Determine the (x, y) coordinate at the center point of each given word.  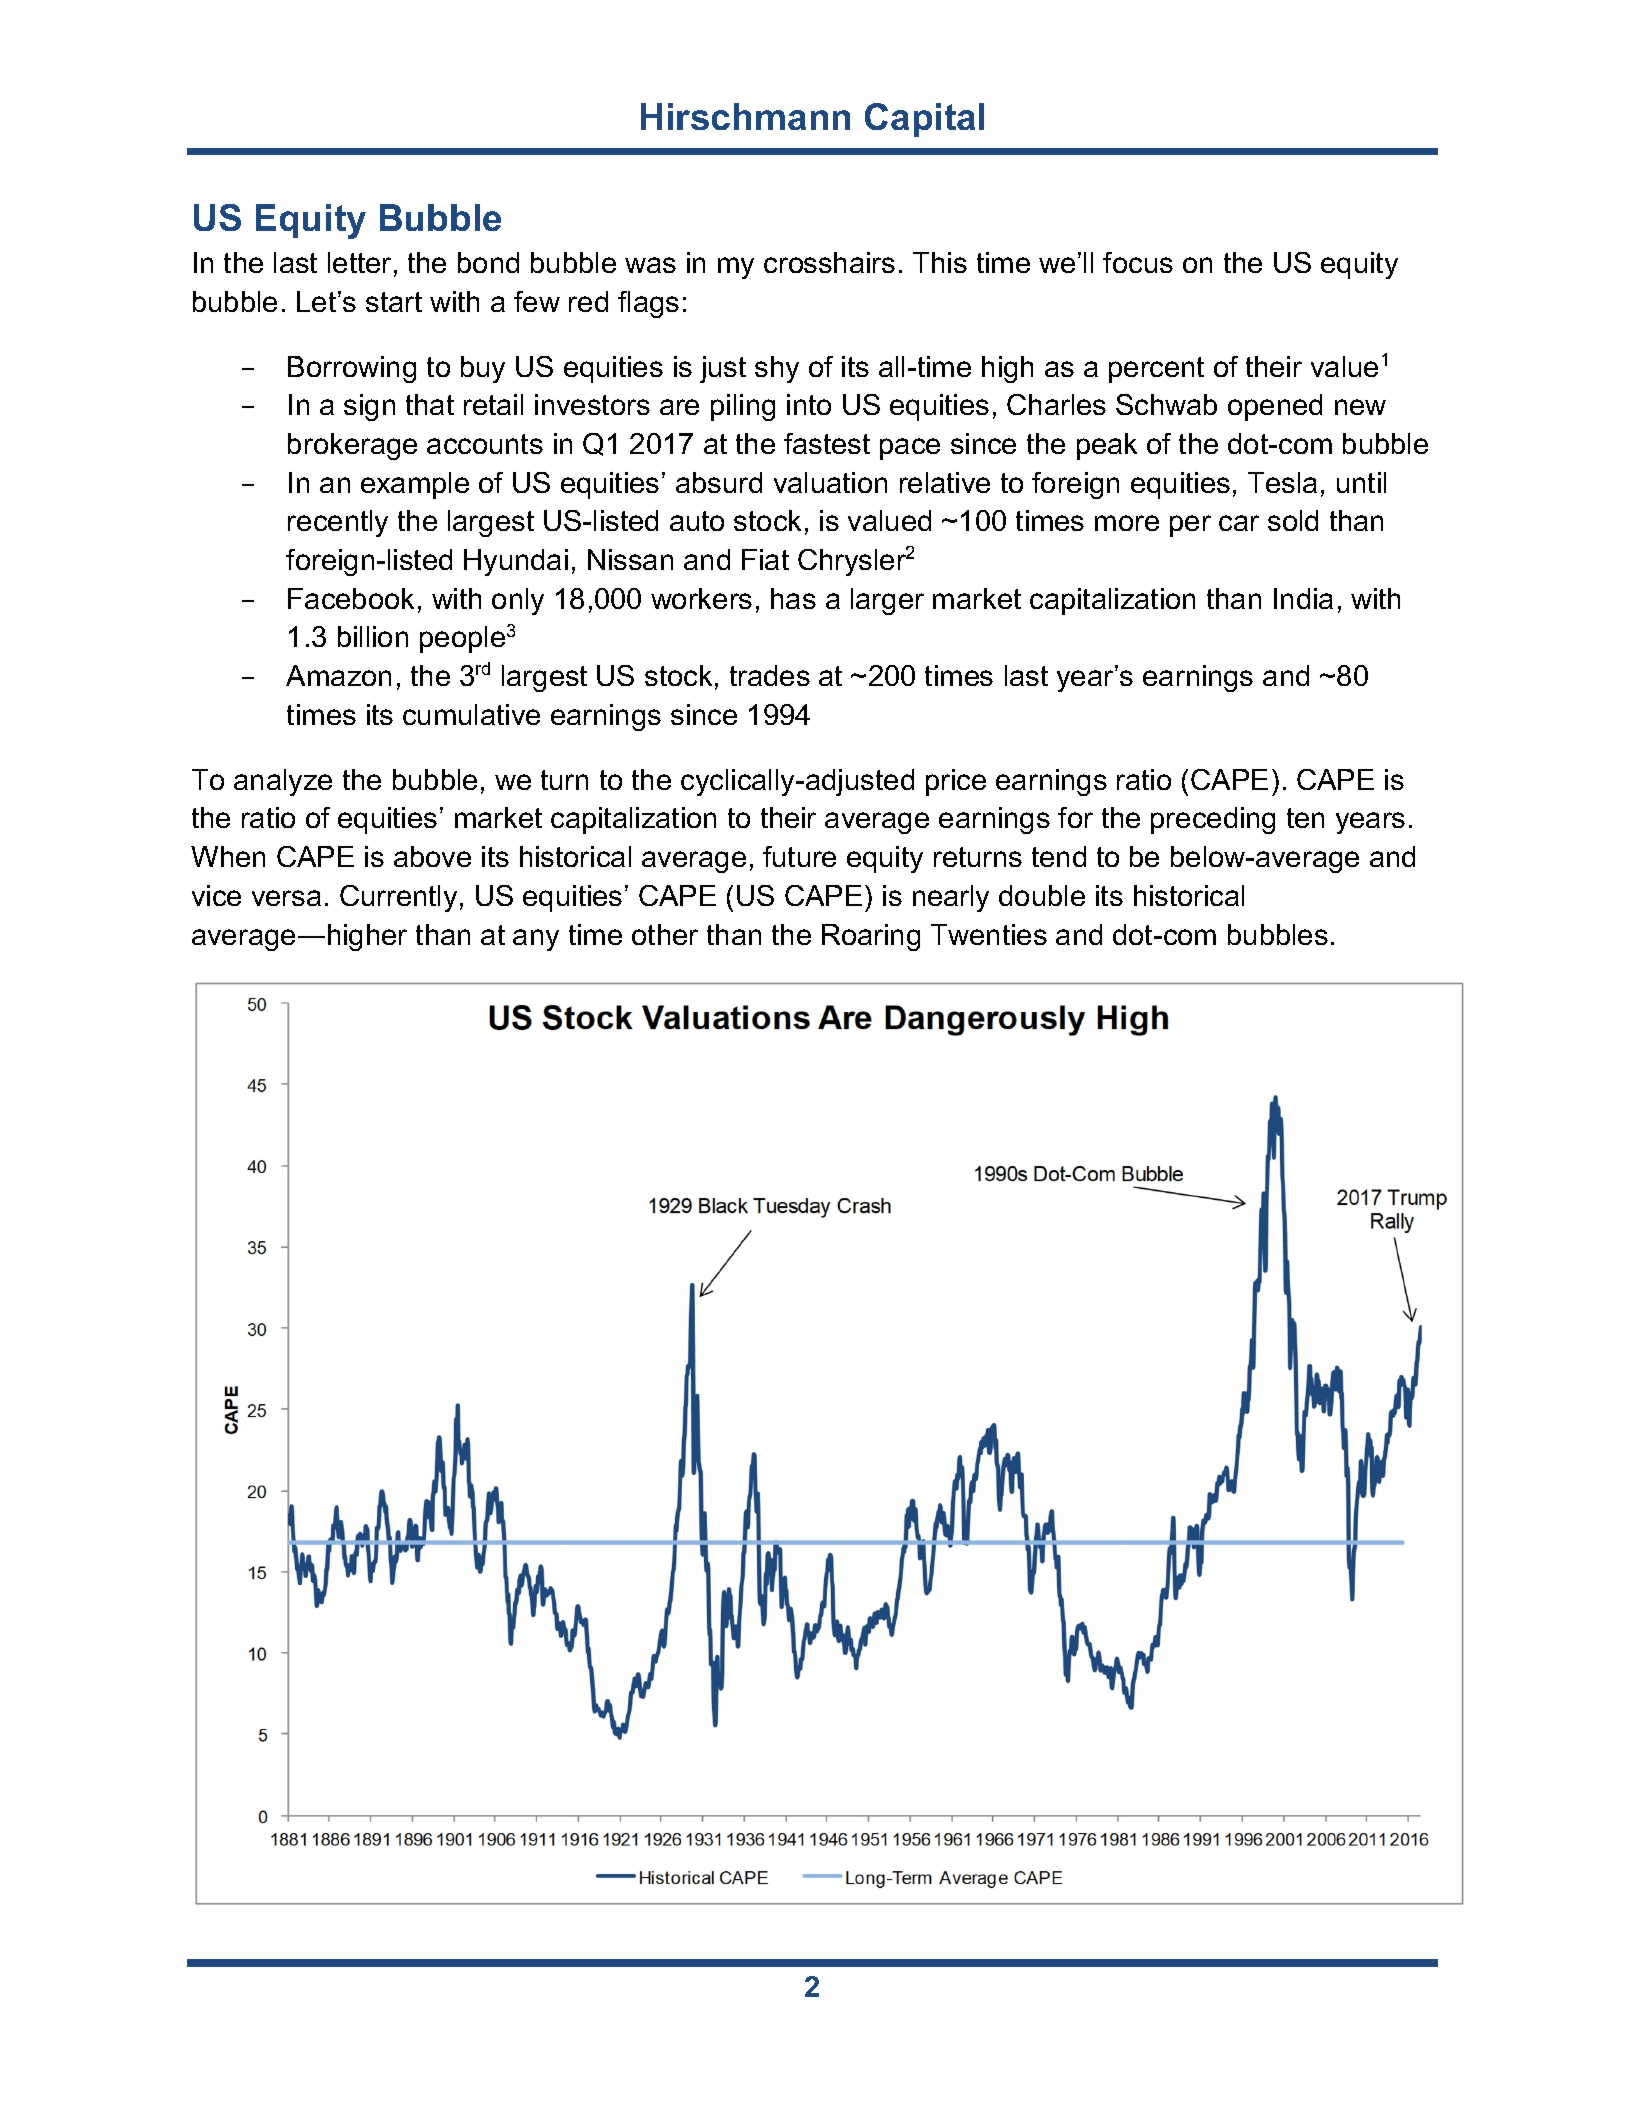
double (1042, 895)
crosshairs (829, 262)
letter (359, 262)
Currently (398, 898)
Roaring (871, 937)
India (1303, 598)
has (793, 598)
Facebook (351, 598)
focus (1138, 262)
